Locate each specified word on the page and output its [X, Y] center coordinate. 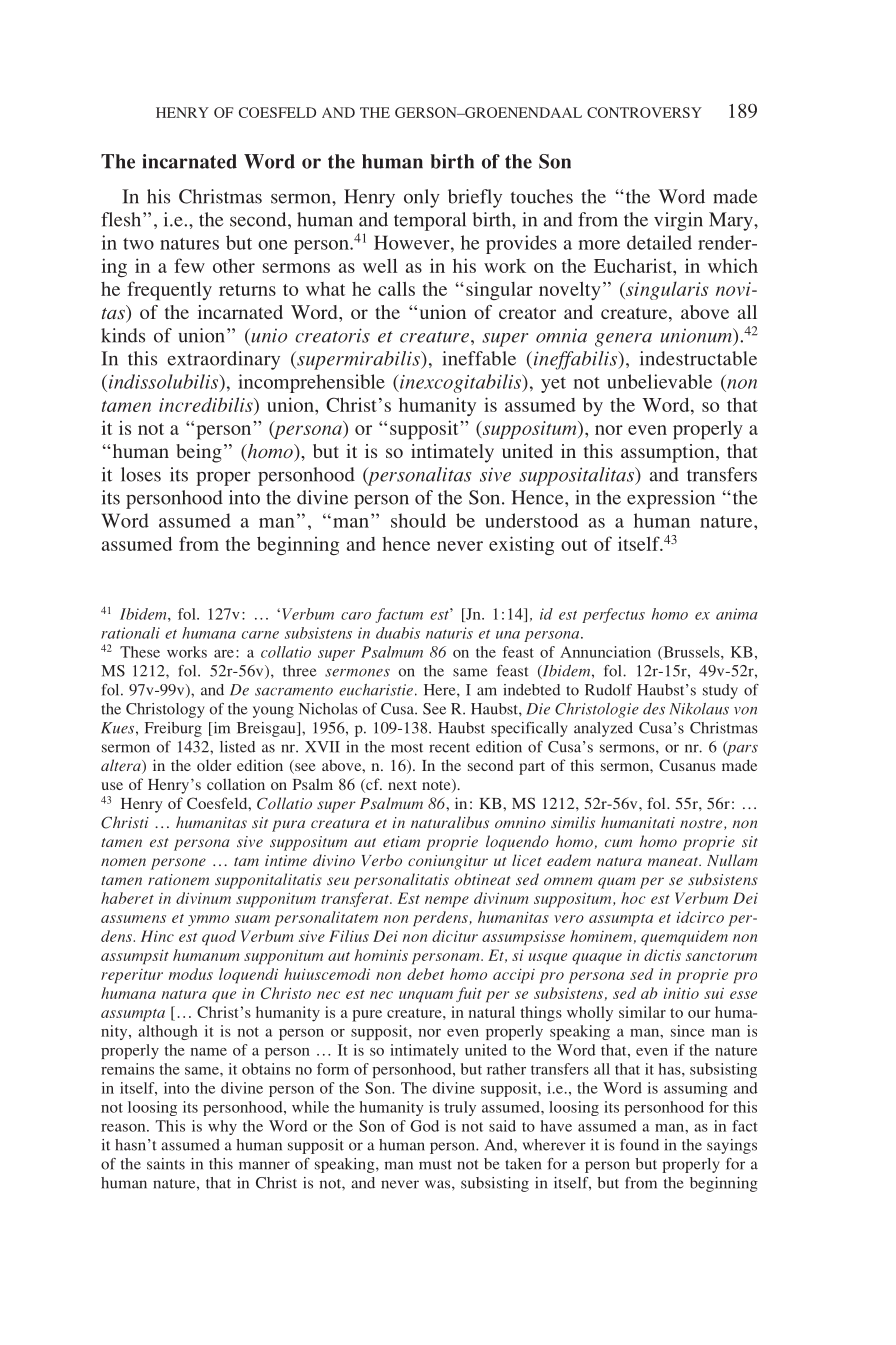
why [222, 1127]
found [639, 1145]
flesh [122, 219]
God [424, 1126]
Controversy [644, 112]
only [422, 198]
